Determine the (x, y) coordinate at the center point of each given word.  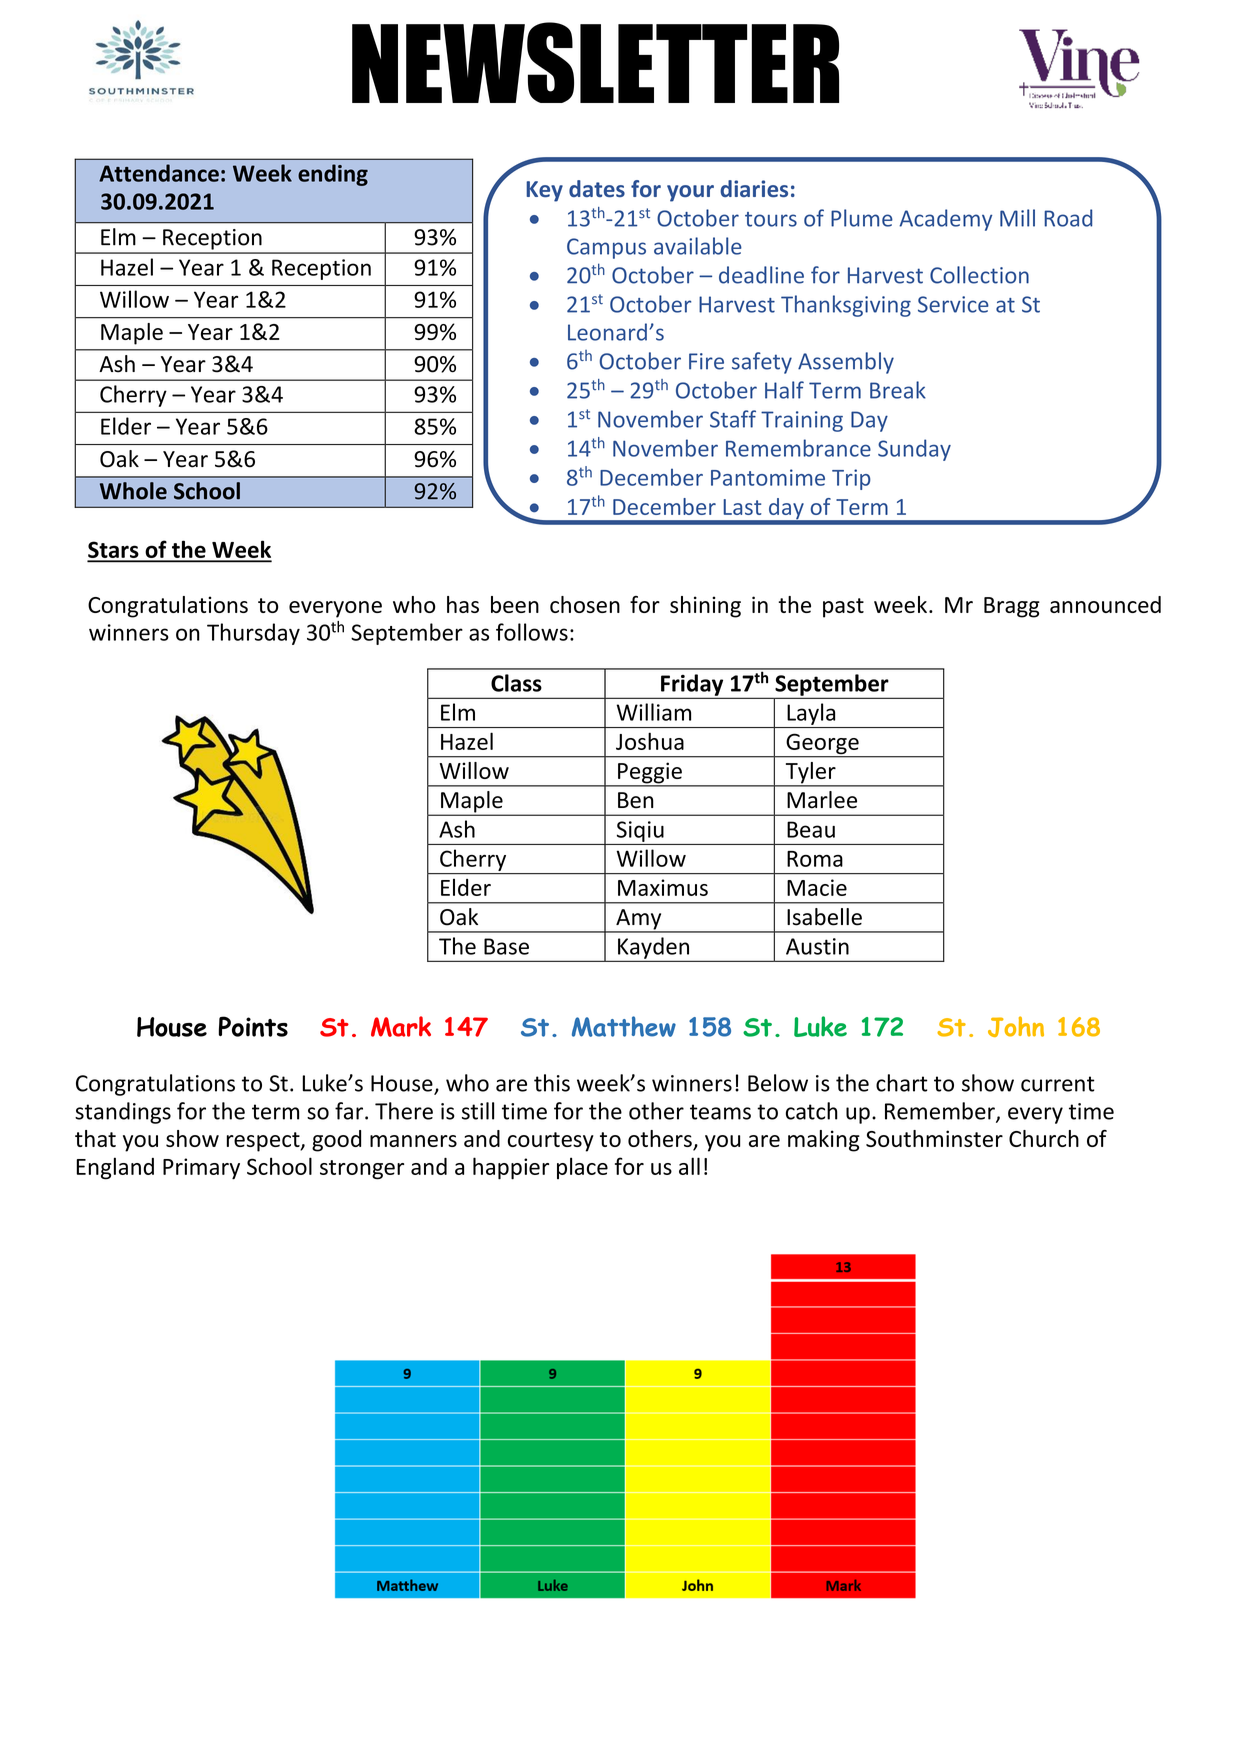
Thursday (253, 634)
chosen (585, 604)
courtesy (551, 1142)
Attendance (159, 173)
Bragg (1012, 607)
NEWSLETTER (595, 62)
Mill (1017, 218)
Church (1044, 1138)
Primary (201, 1169)
